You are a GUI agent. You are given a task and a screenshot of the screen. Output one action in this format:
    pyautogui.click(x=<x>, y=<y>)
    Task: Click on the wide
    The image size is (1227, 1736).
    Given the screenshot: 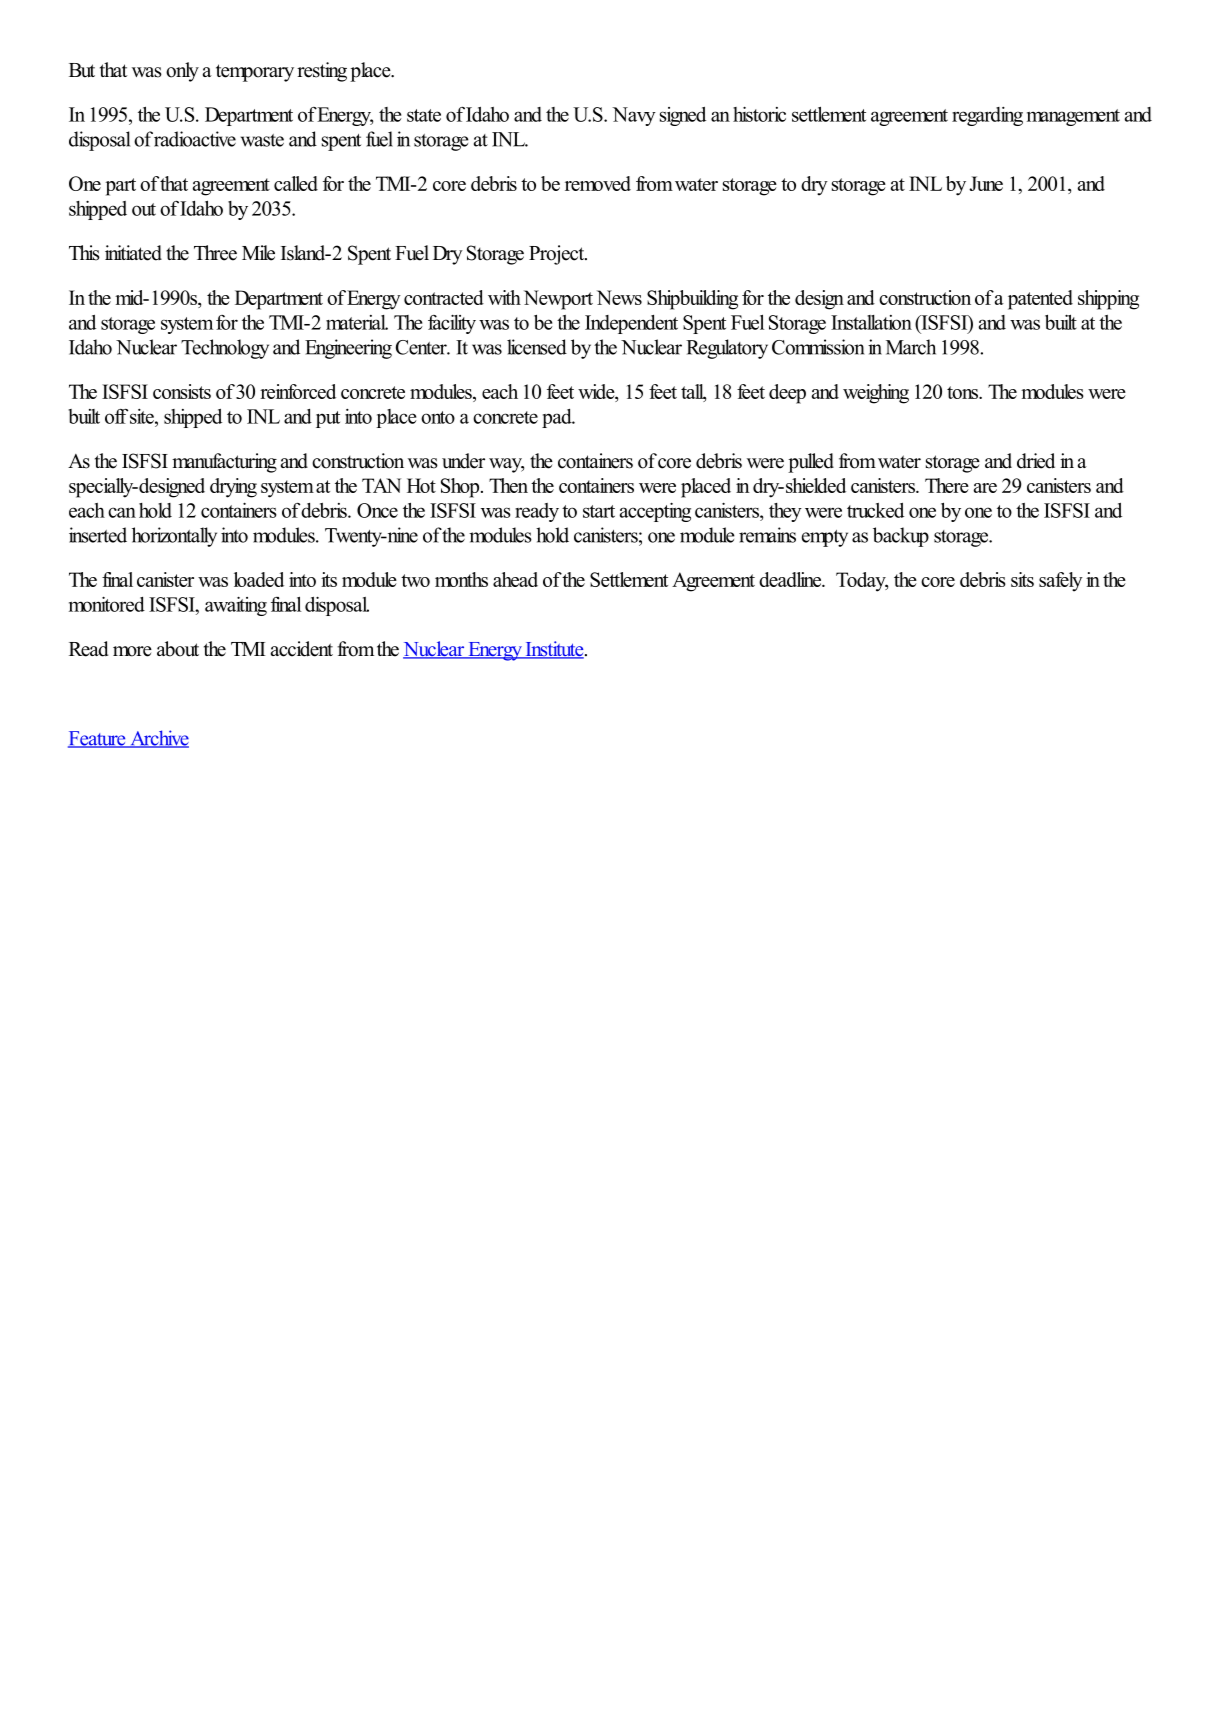 What is the action you would take?
    pyautogui.click(x=597, y=391)
